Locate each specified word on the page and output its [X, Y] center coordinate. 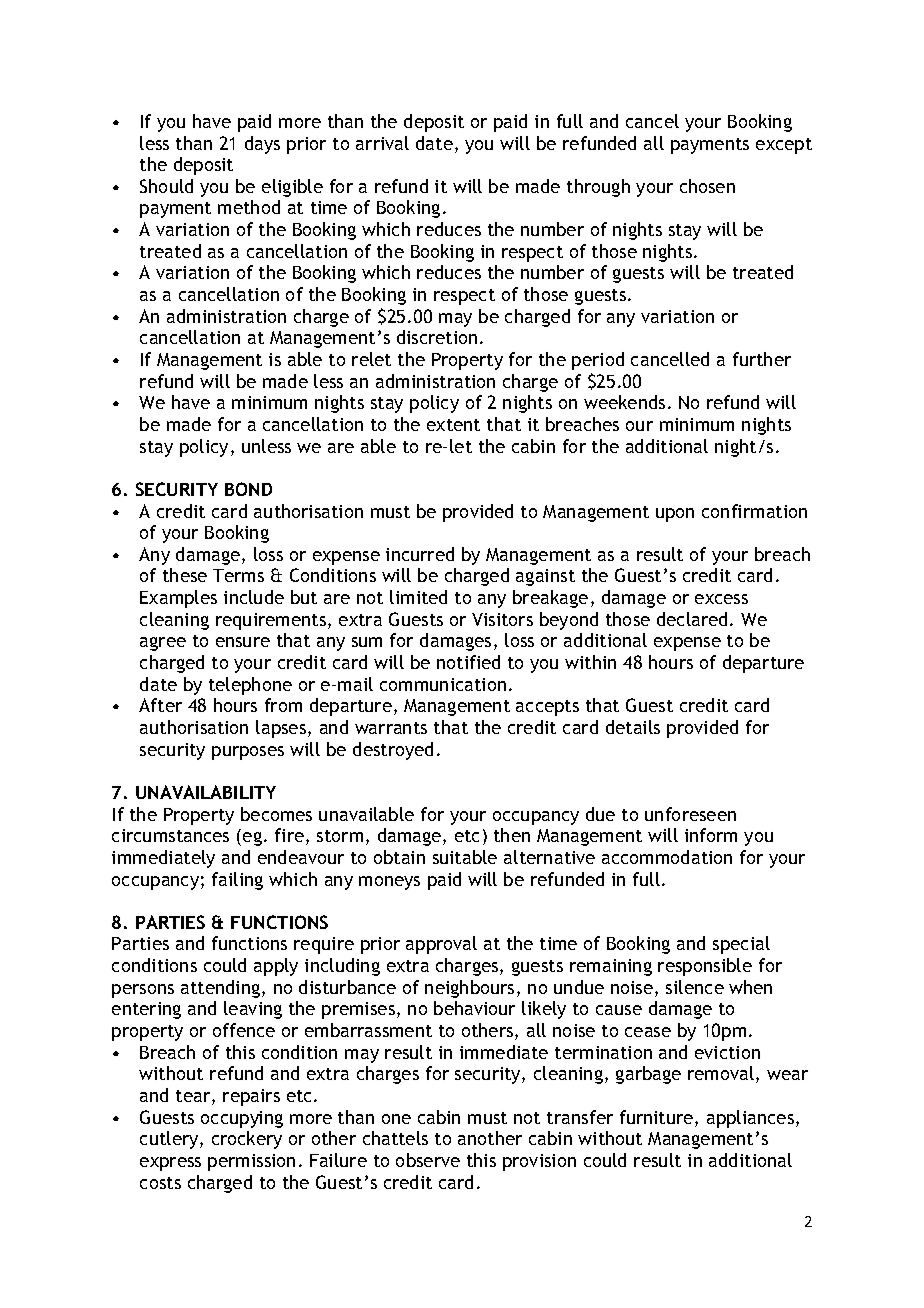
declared [692, 619]
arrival [382, 143]
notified [468, 662]
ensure [243, 642]
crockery [247, 1140]
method [249, 207]
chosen [707, 186]
